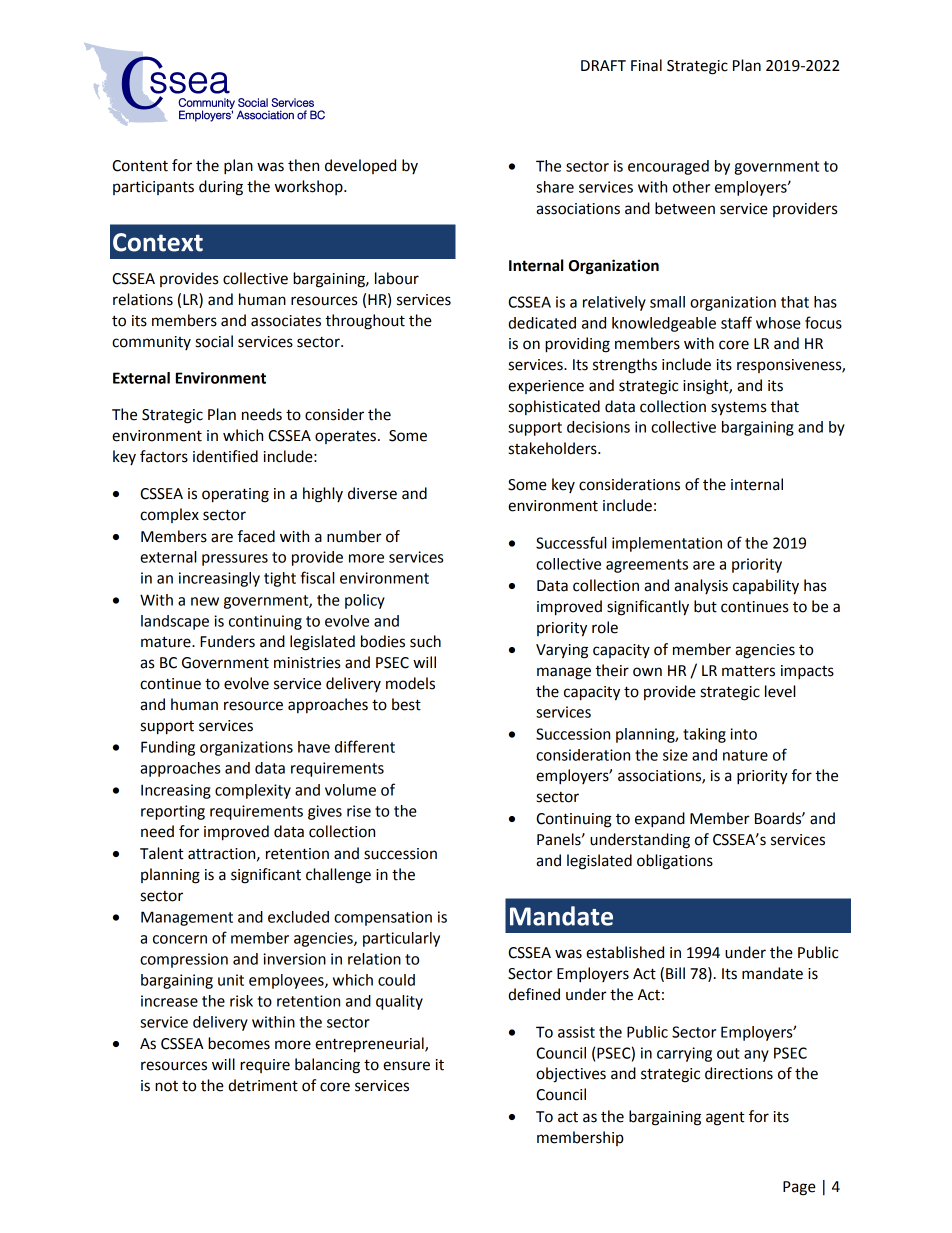 The width and height of the screenshot is (952, 1233). What do you see at coordinates (359, 811) in the screenshot?
I see `rise` at bounding box center [359, 811].
